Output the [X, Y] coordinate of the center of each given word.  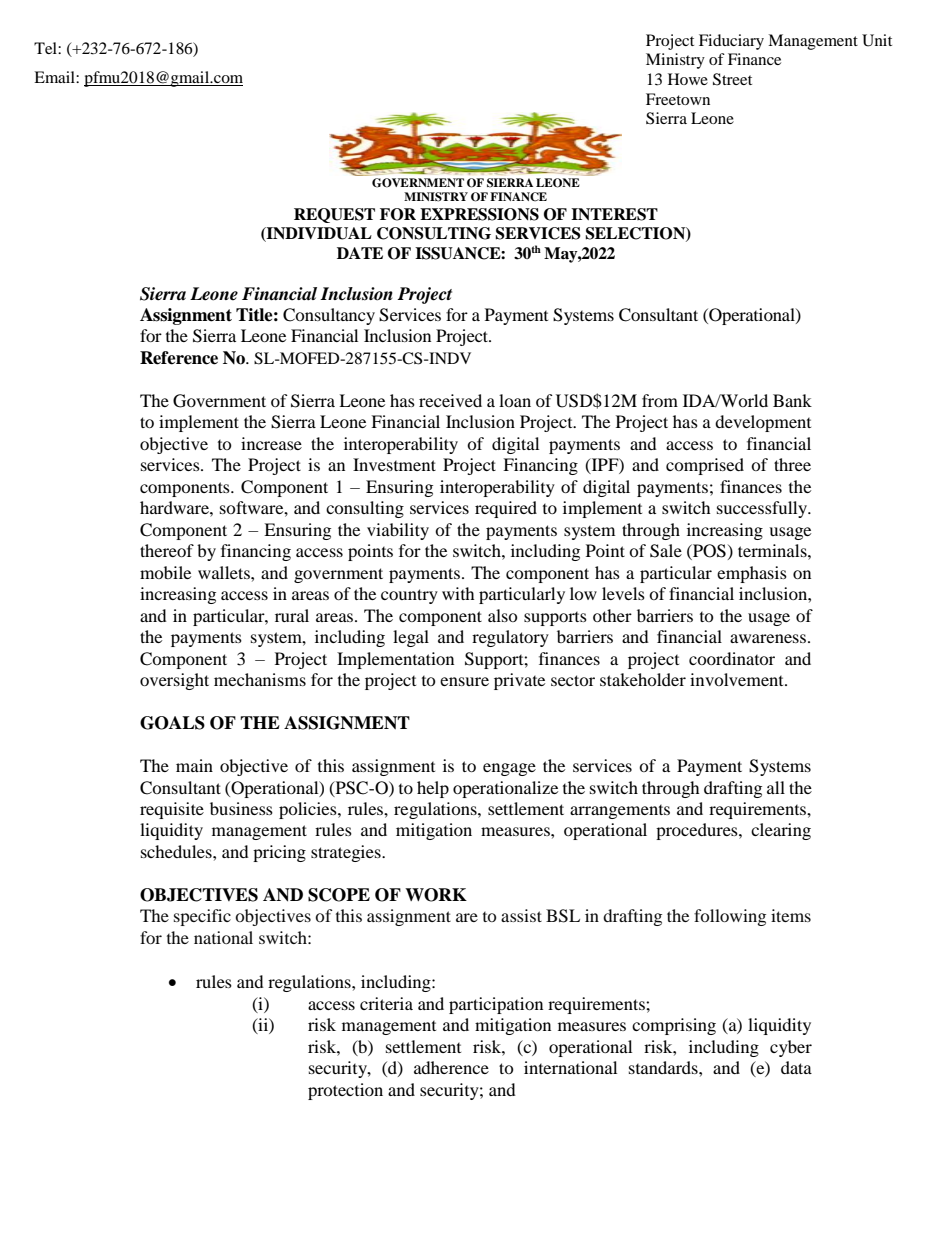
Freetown [678, 99]
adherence [451, 1067]
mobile [165, 572]
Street [732, 79]
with [458, 593]
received [450, 400]
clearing [781, 831]
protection [345, 1091]
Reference [179, 358]
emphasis [752, 574]
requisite [172, 810]
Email [55, 77]
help [433, 789]
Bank [792, 400]
